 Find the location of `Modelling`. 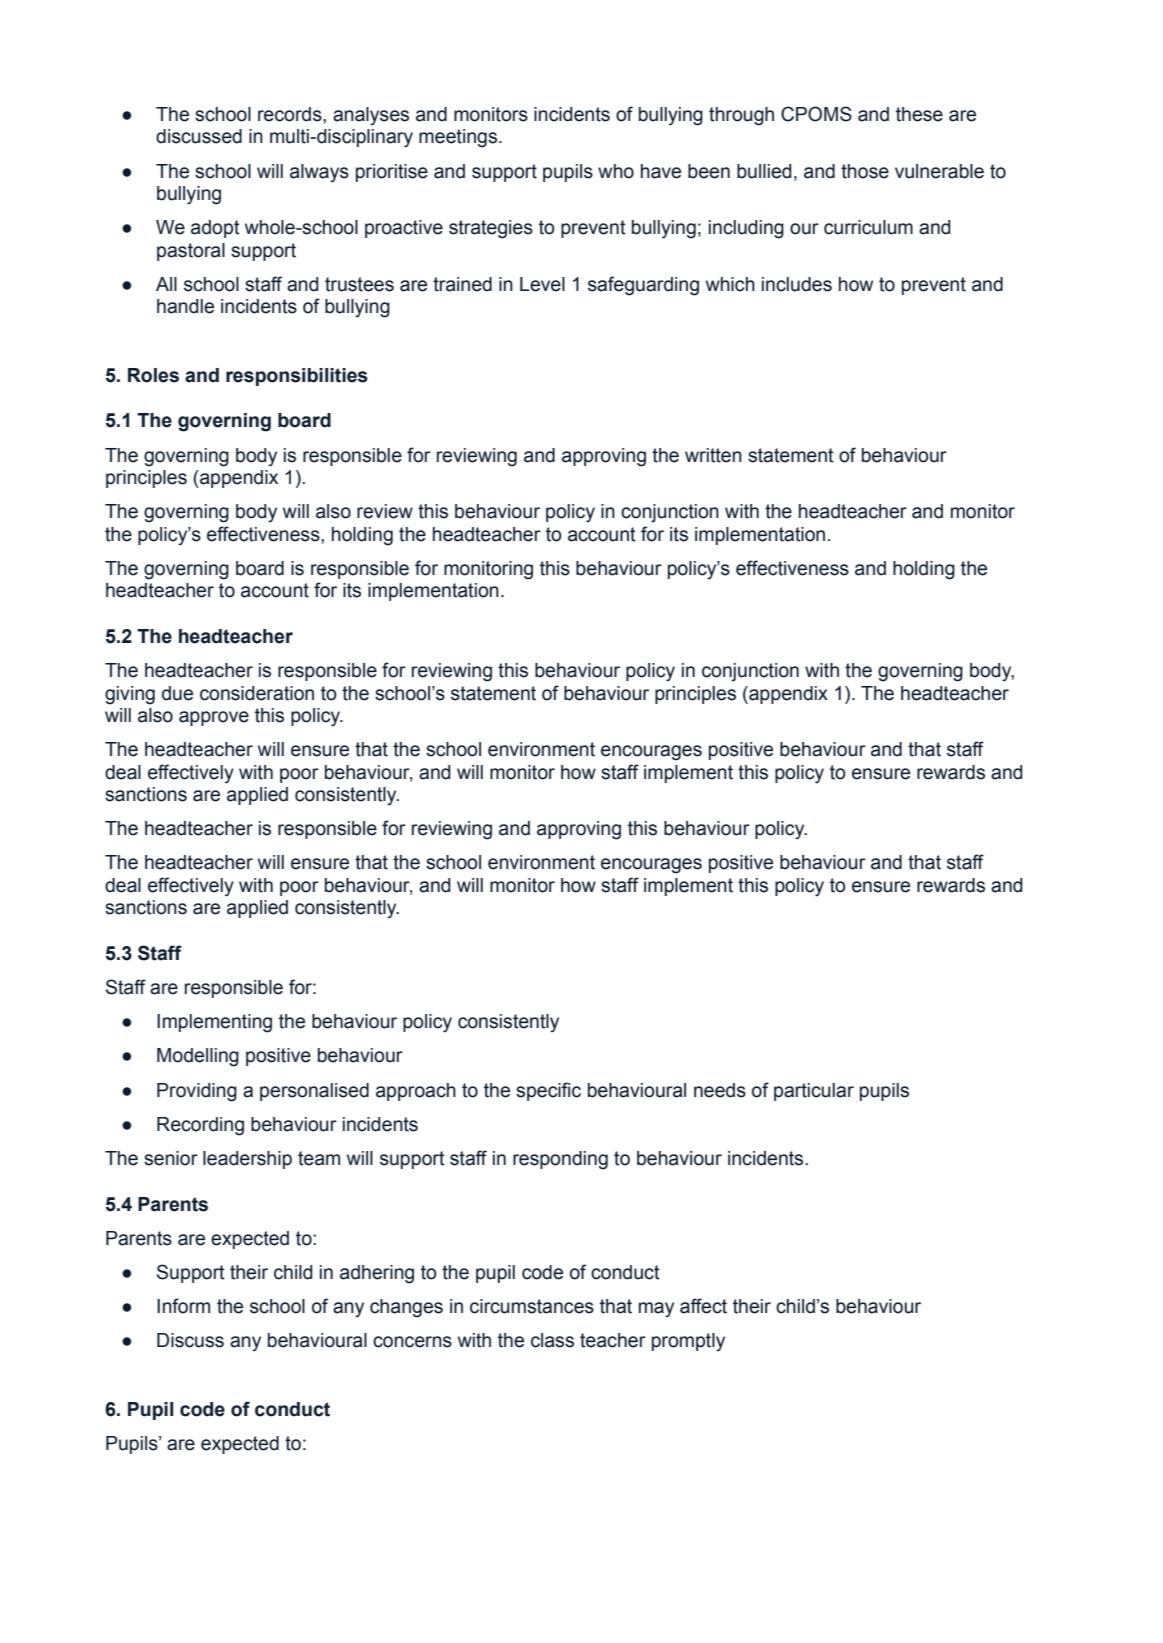

Modelling is located at coordinates (198, 1057).
